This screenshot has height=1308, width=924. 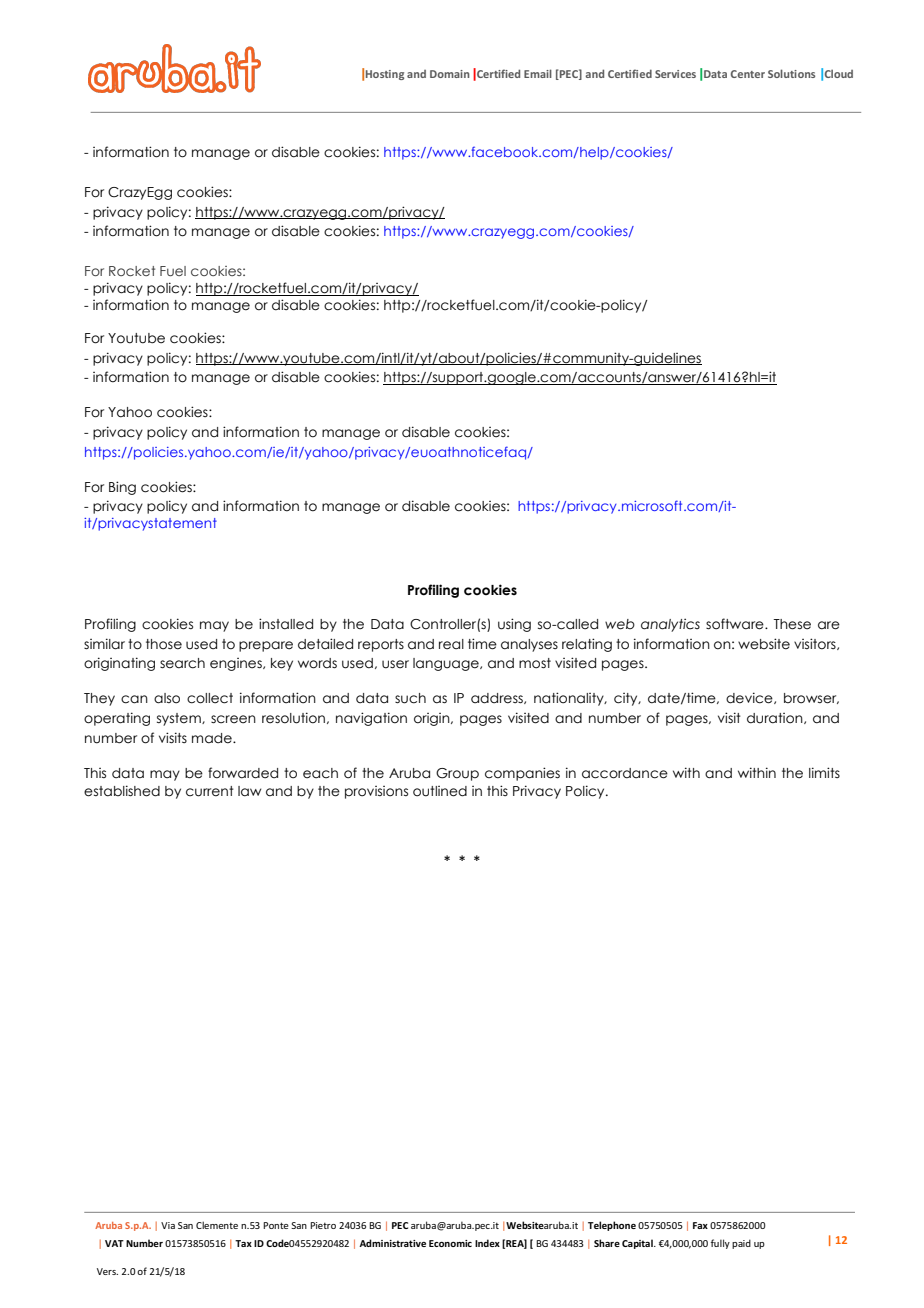 What do you see at coordinates (450, 74) in the screenshot?
I see `Domain` at bounding box center [450, 74].
